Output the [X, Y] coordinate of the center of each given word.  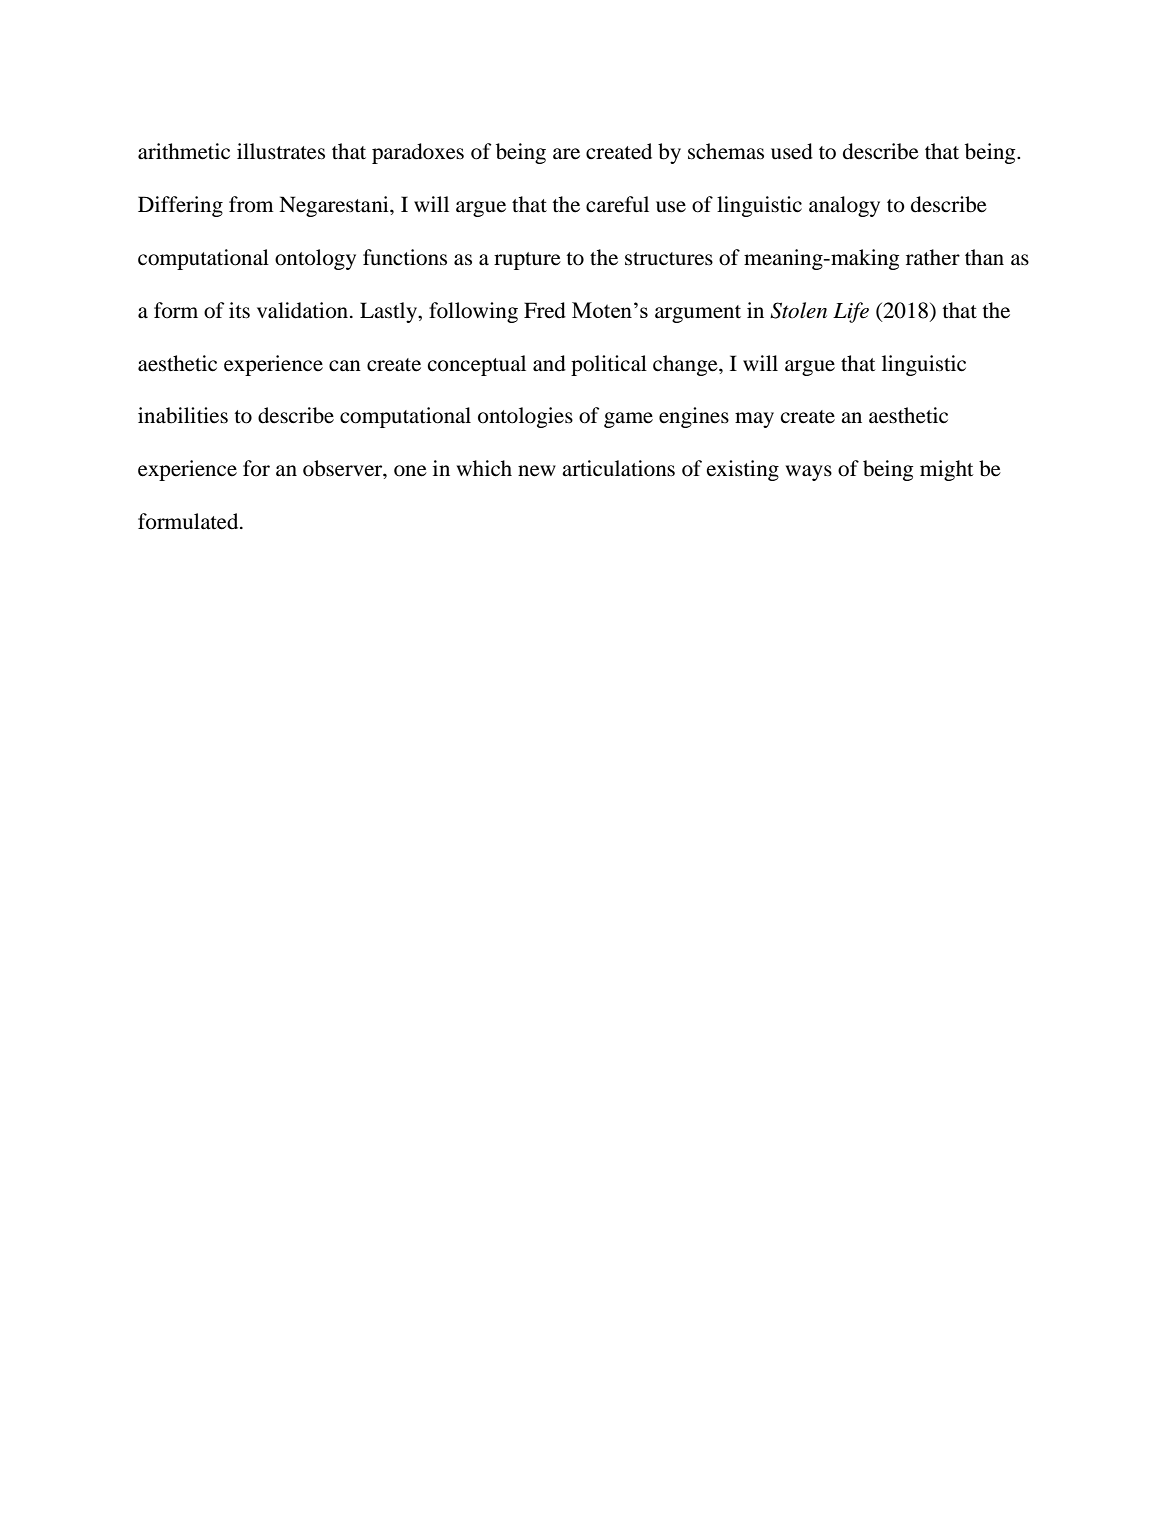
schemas [726, 151]
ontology [315, 259]
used [792, 151]
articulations [618, 468]
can [345, 366]
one [410, 471]
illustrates [281, 151]
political [609, 365]
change [686, 365]
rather [933, 257]
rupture [527, 261]
